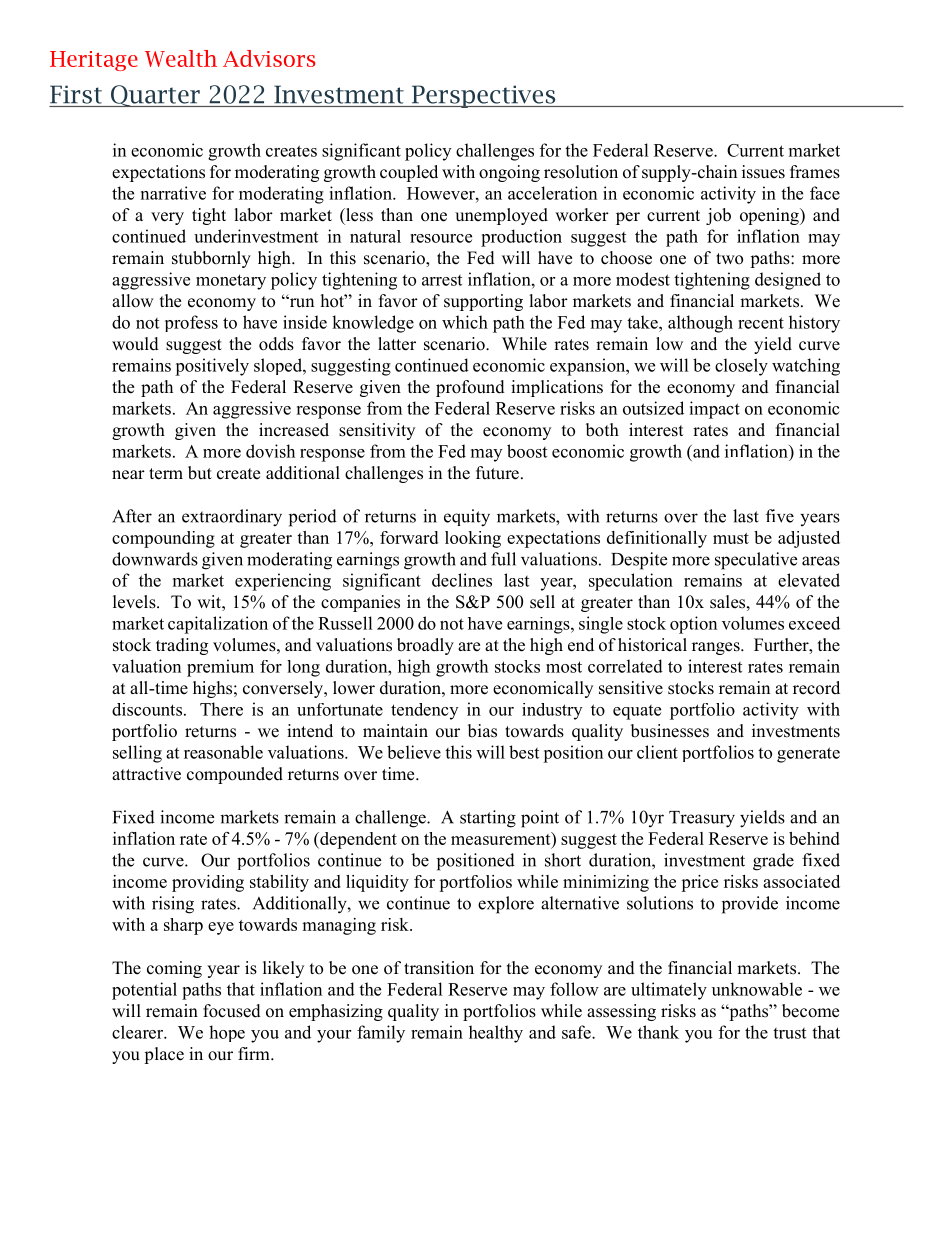  Describe the element at coordinates (191, 323) in the document. I see `profess` at that location.
